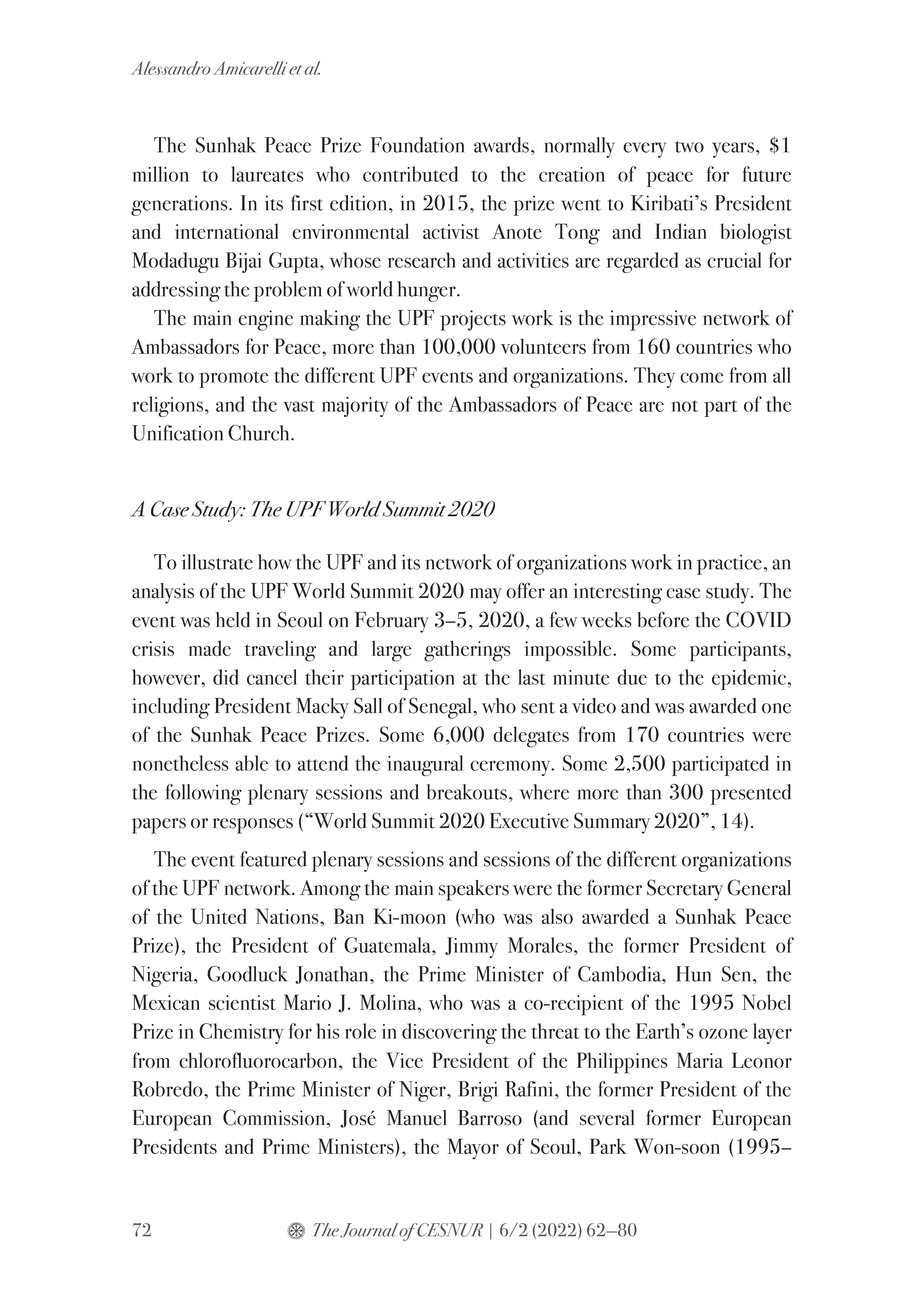  I want to click on Summary, so click(612, 823).
